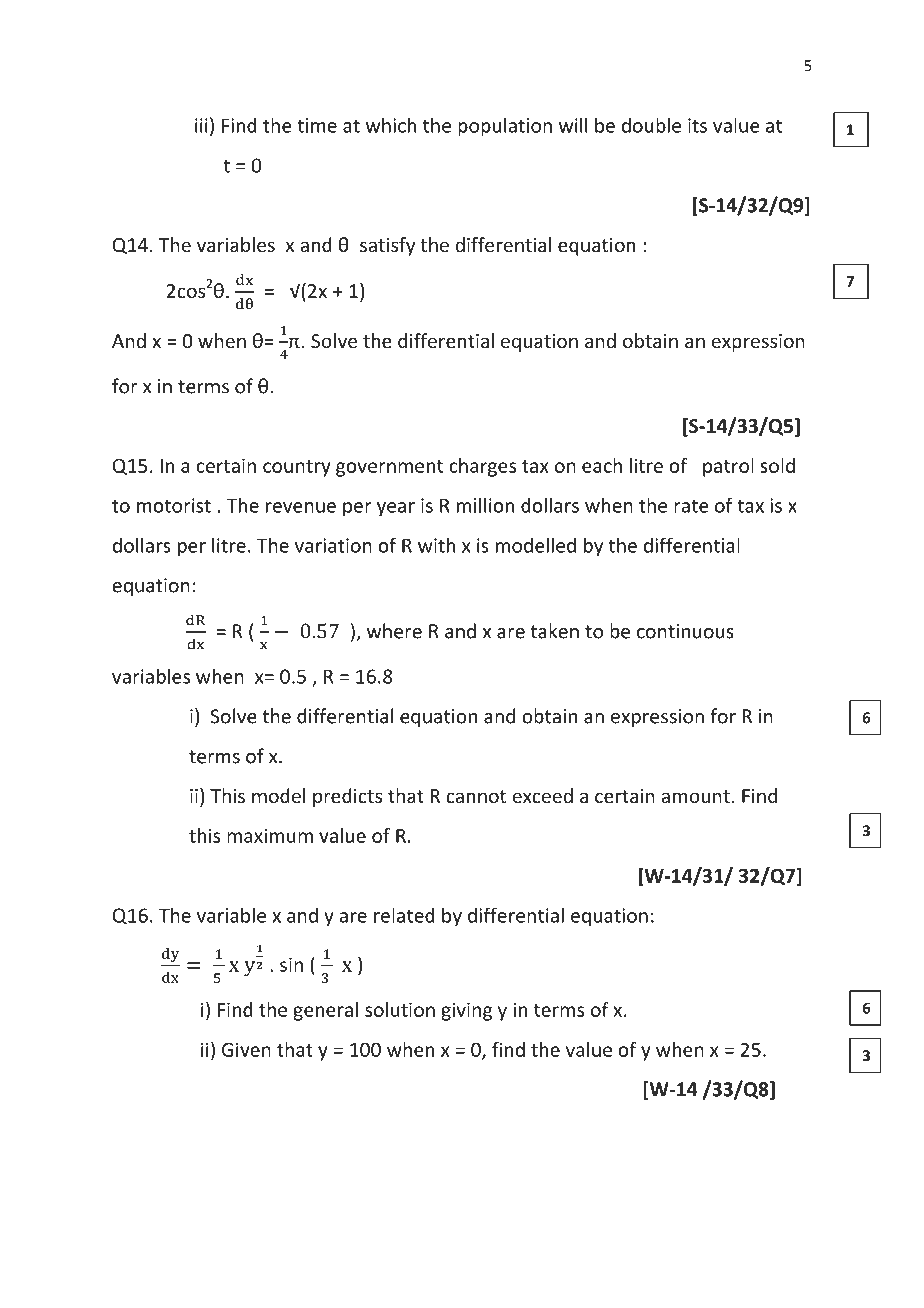  What do you see at coordinates (697, 125) in the image?
I see `its` at bounding box center [697, 125].
